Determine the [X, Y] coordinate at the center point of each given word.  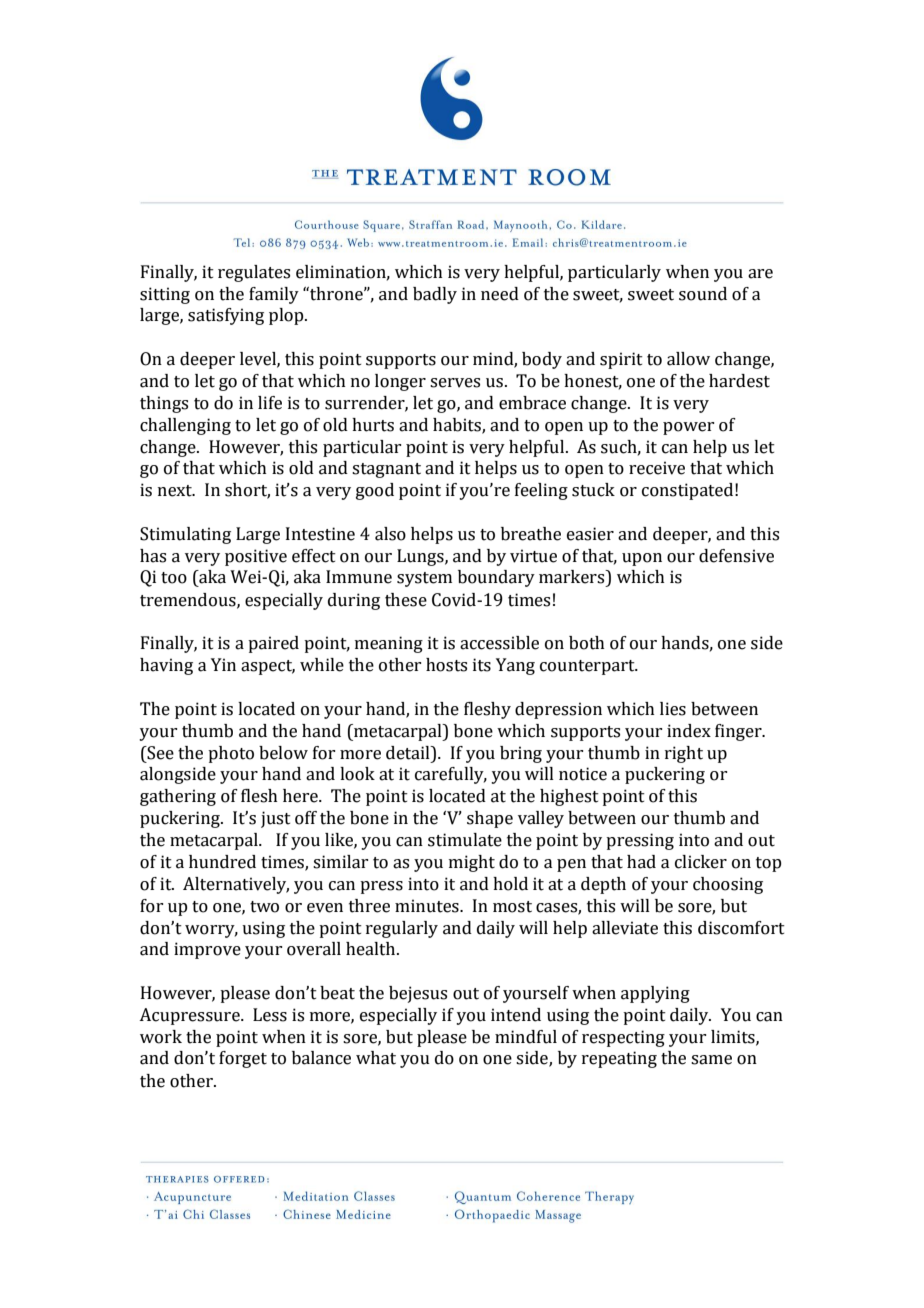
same [711, 1060]
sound [703, 294]
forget [243, 1059]
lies [673, 709]
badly [435, 295]
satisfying [226, 316]
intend [516, 1015]
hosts [446, 665]
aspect [268, 667]
